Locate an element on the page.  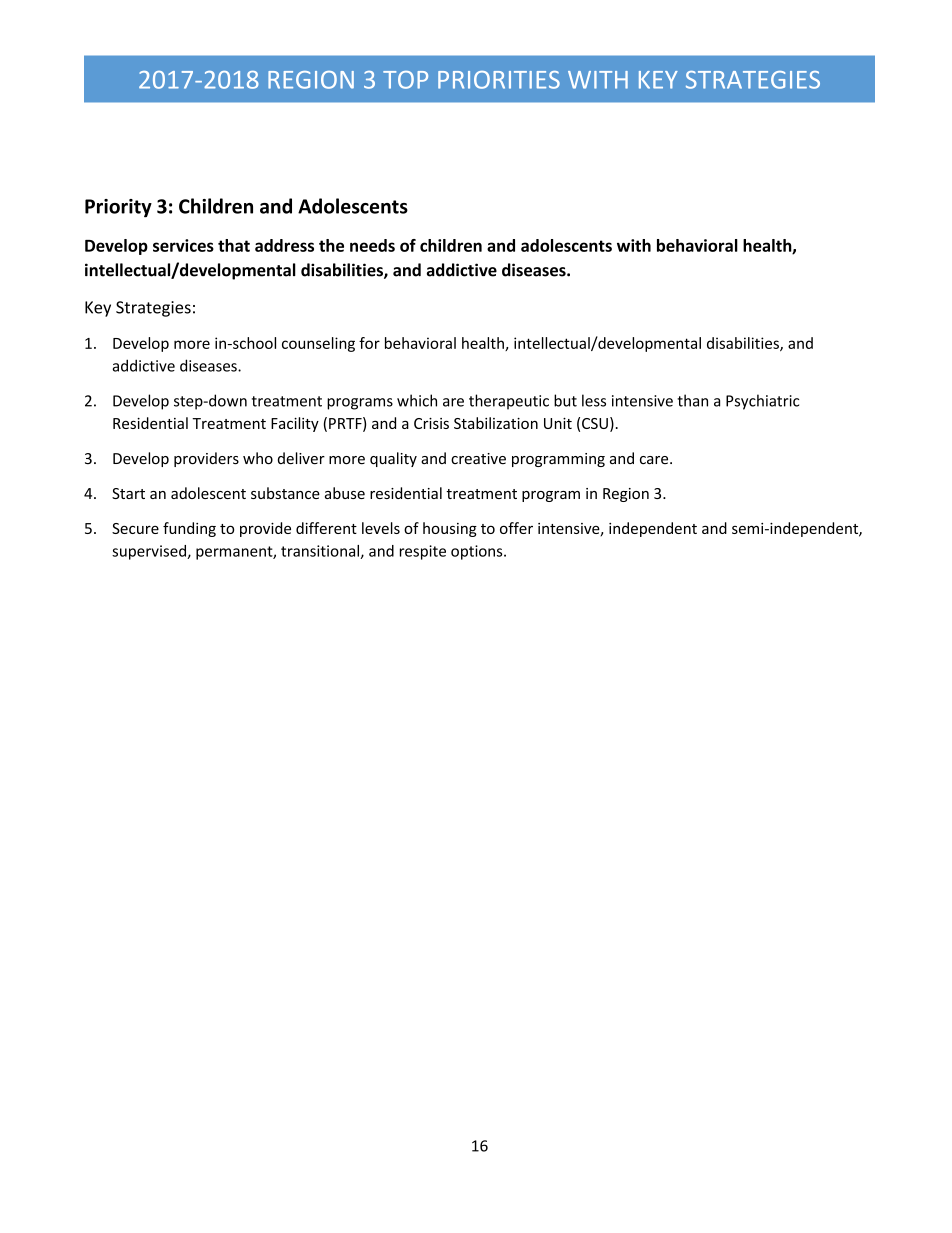
than is located at coordinates (692, 400).
